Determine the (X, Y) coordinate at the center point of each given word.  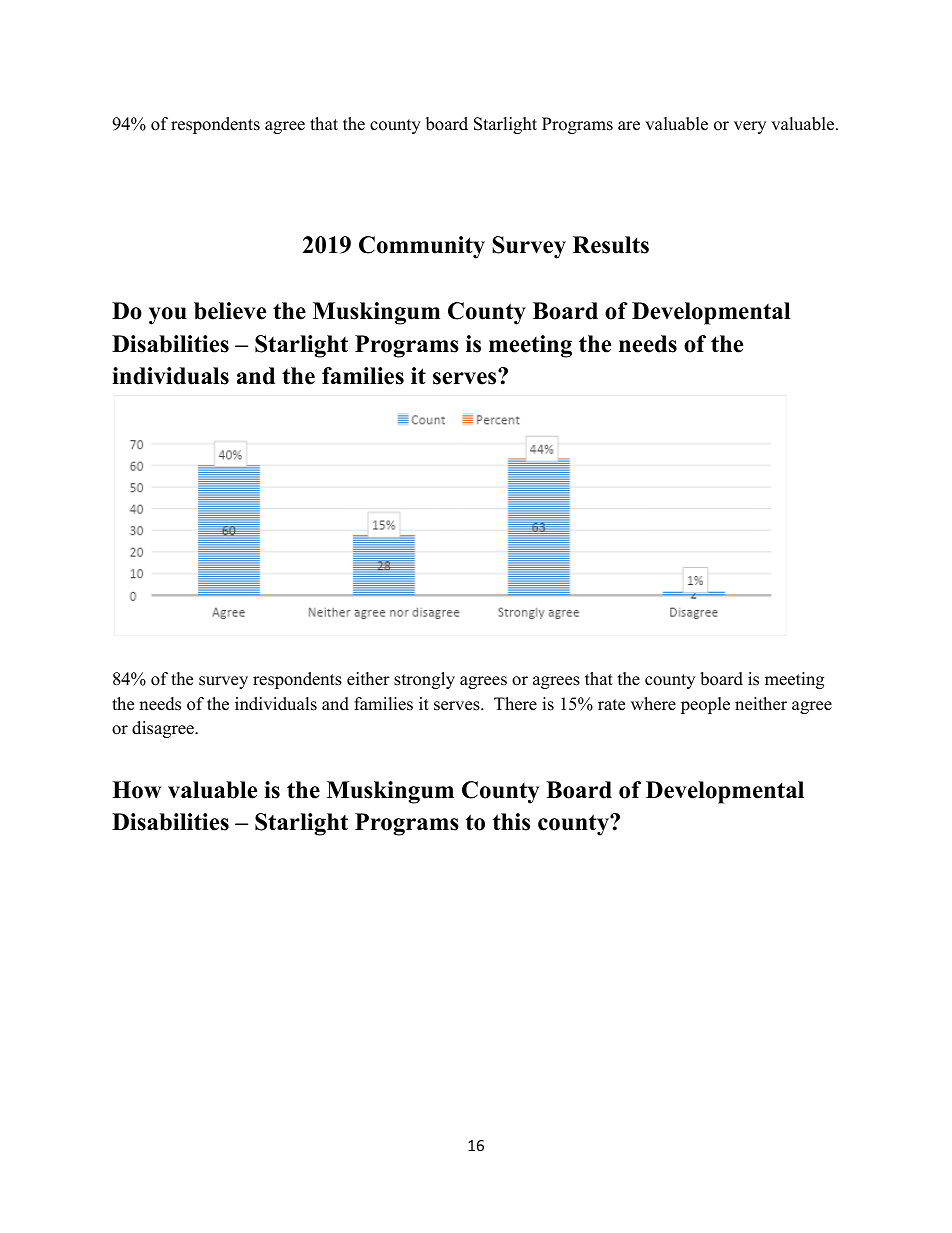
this (511, 822)
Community (422, 247)
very (750, 127)
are (629, 126)
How (136, 790)
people (705, 705)
